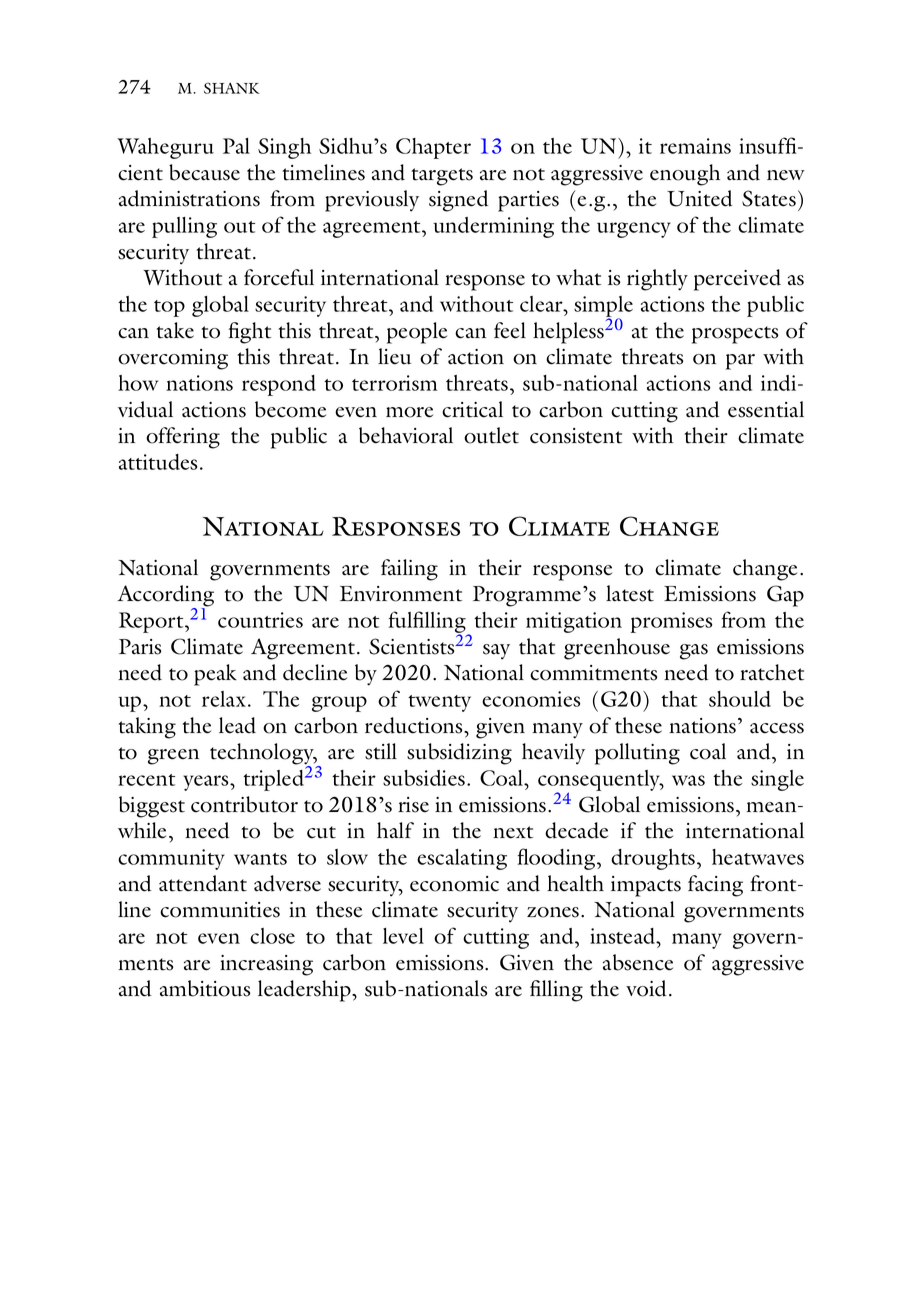 Image resolution: width=924 pixels, height=1311 pixels. What do you see at coordinates (630, 593) in the screenshot?
I see `latest` at bounding box center [630, 593].
